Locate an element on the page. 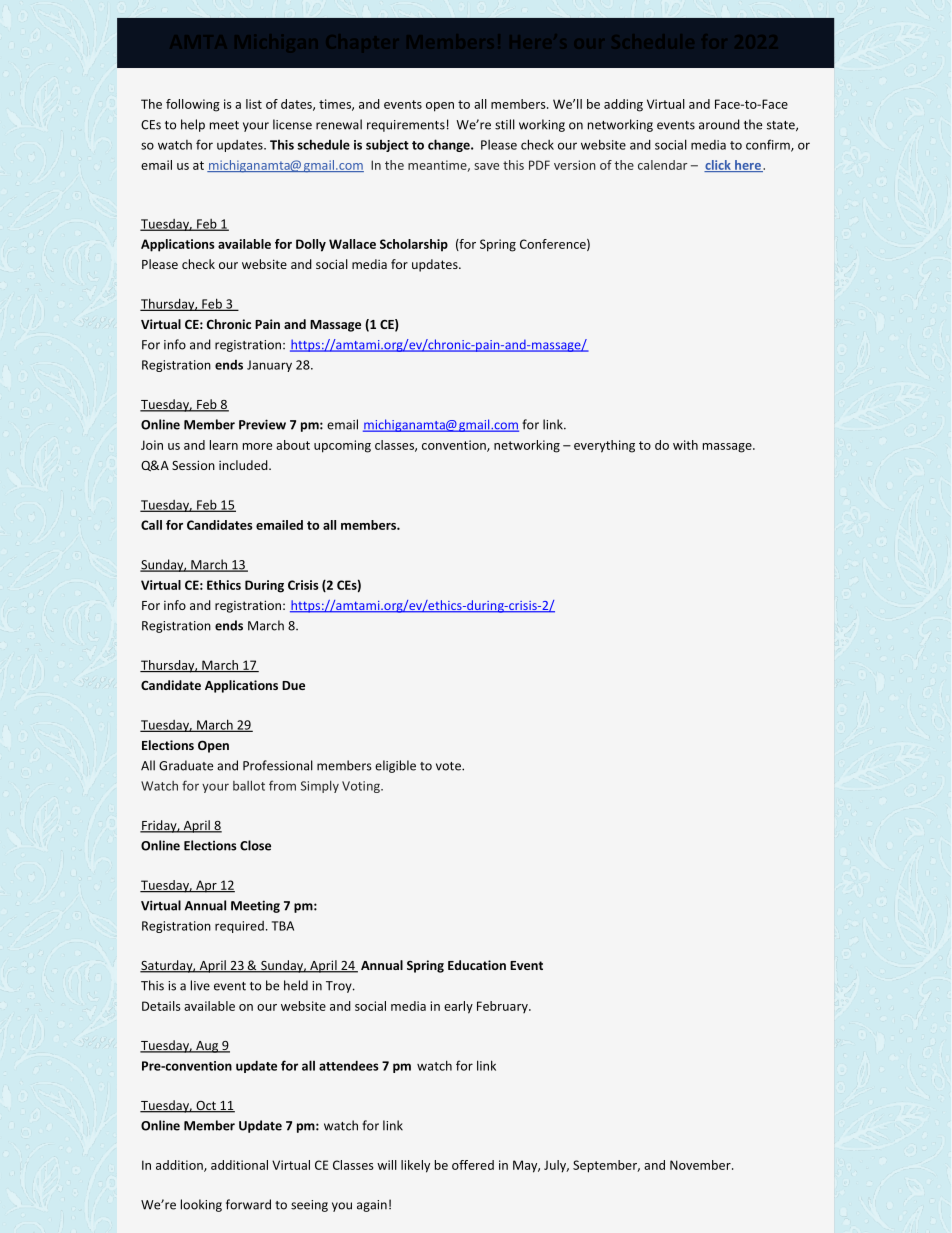 The image size is (952, 1233). upcoming is located at coordinates (342, 446).
